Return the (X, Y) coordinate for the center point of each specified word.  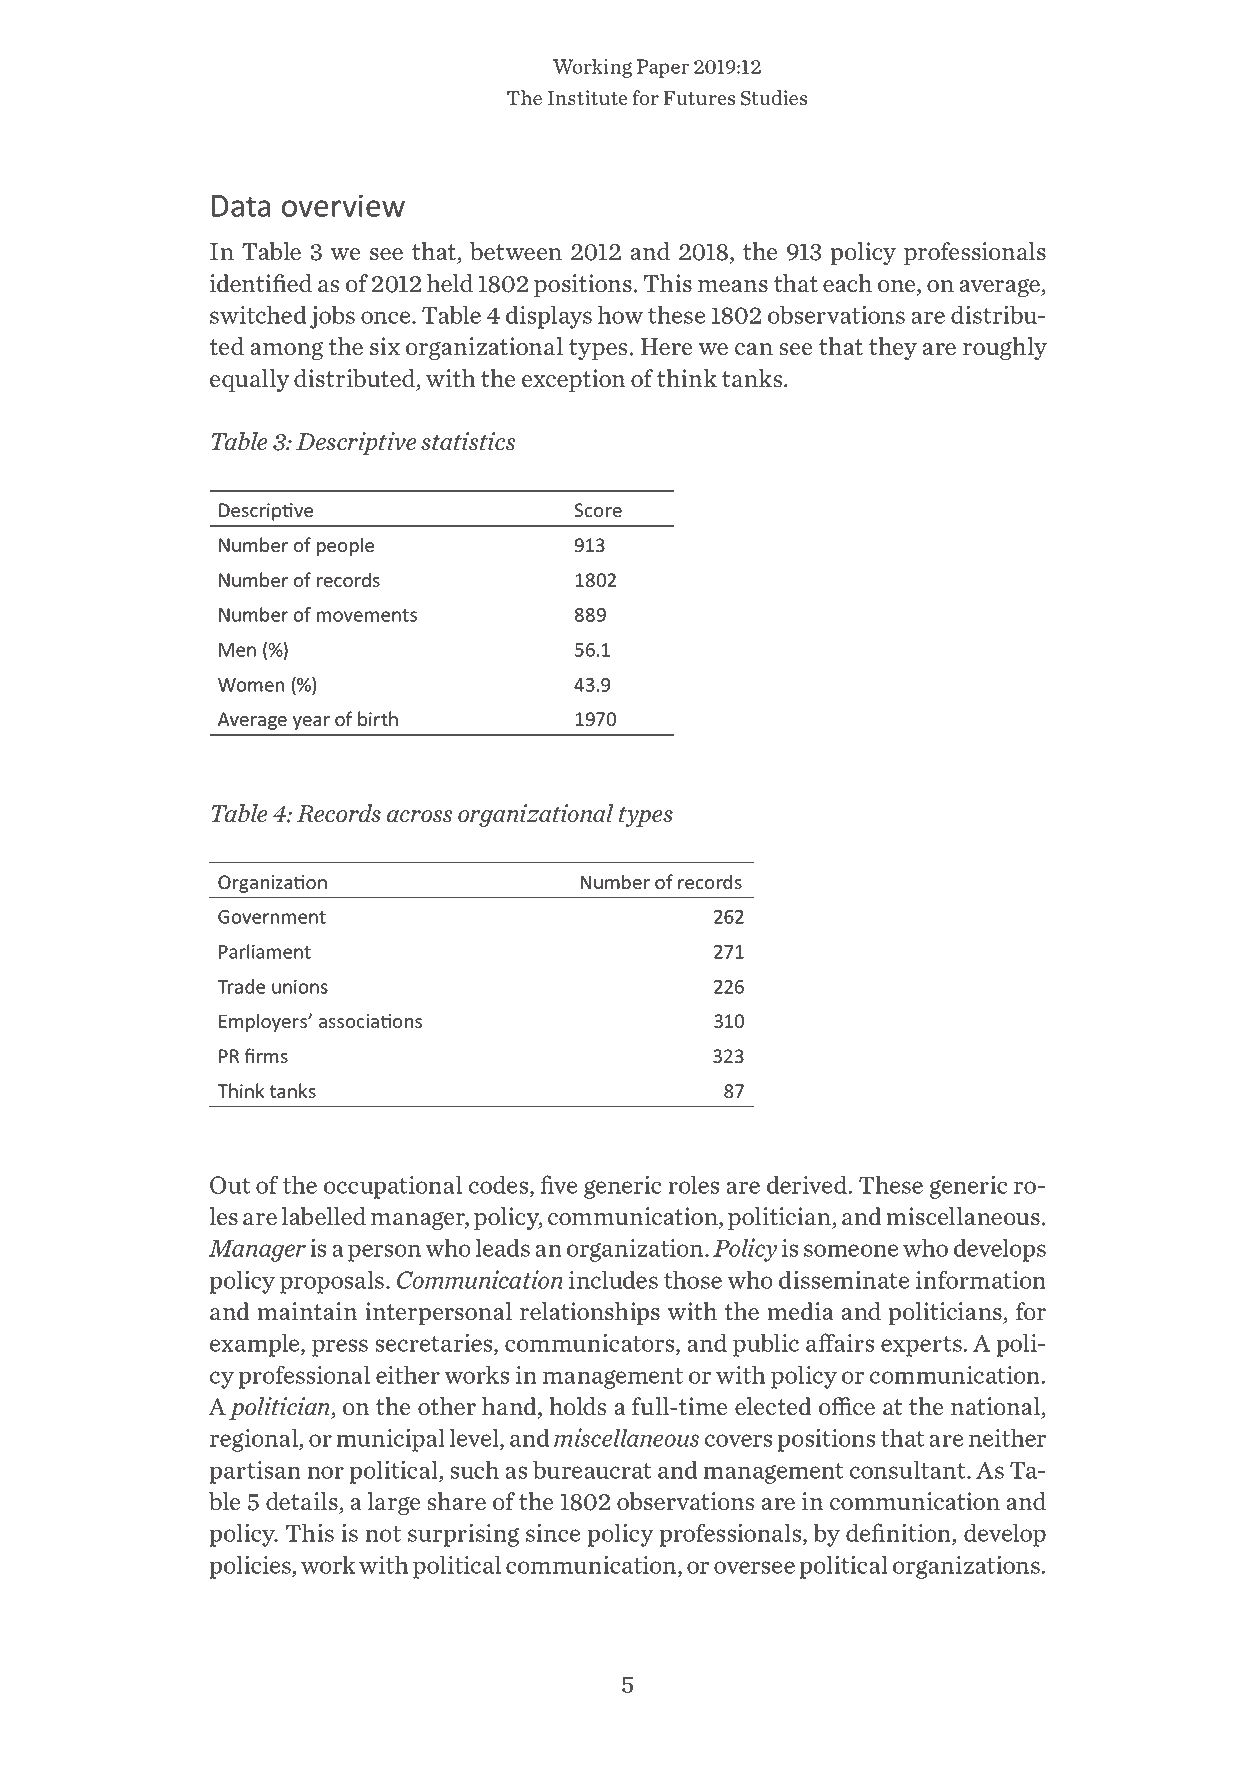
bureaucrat (592, 1470)
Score (598, 510)
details (303, 1502)
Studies (774, 98)
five (558, 1184)
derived (807, 1185)
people (345, 546)
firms (266, 1056)
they (893, 348)
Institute (587, 98)
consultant (909, 1470)
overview (343, 205)
